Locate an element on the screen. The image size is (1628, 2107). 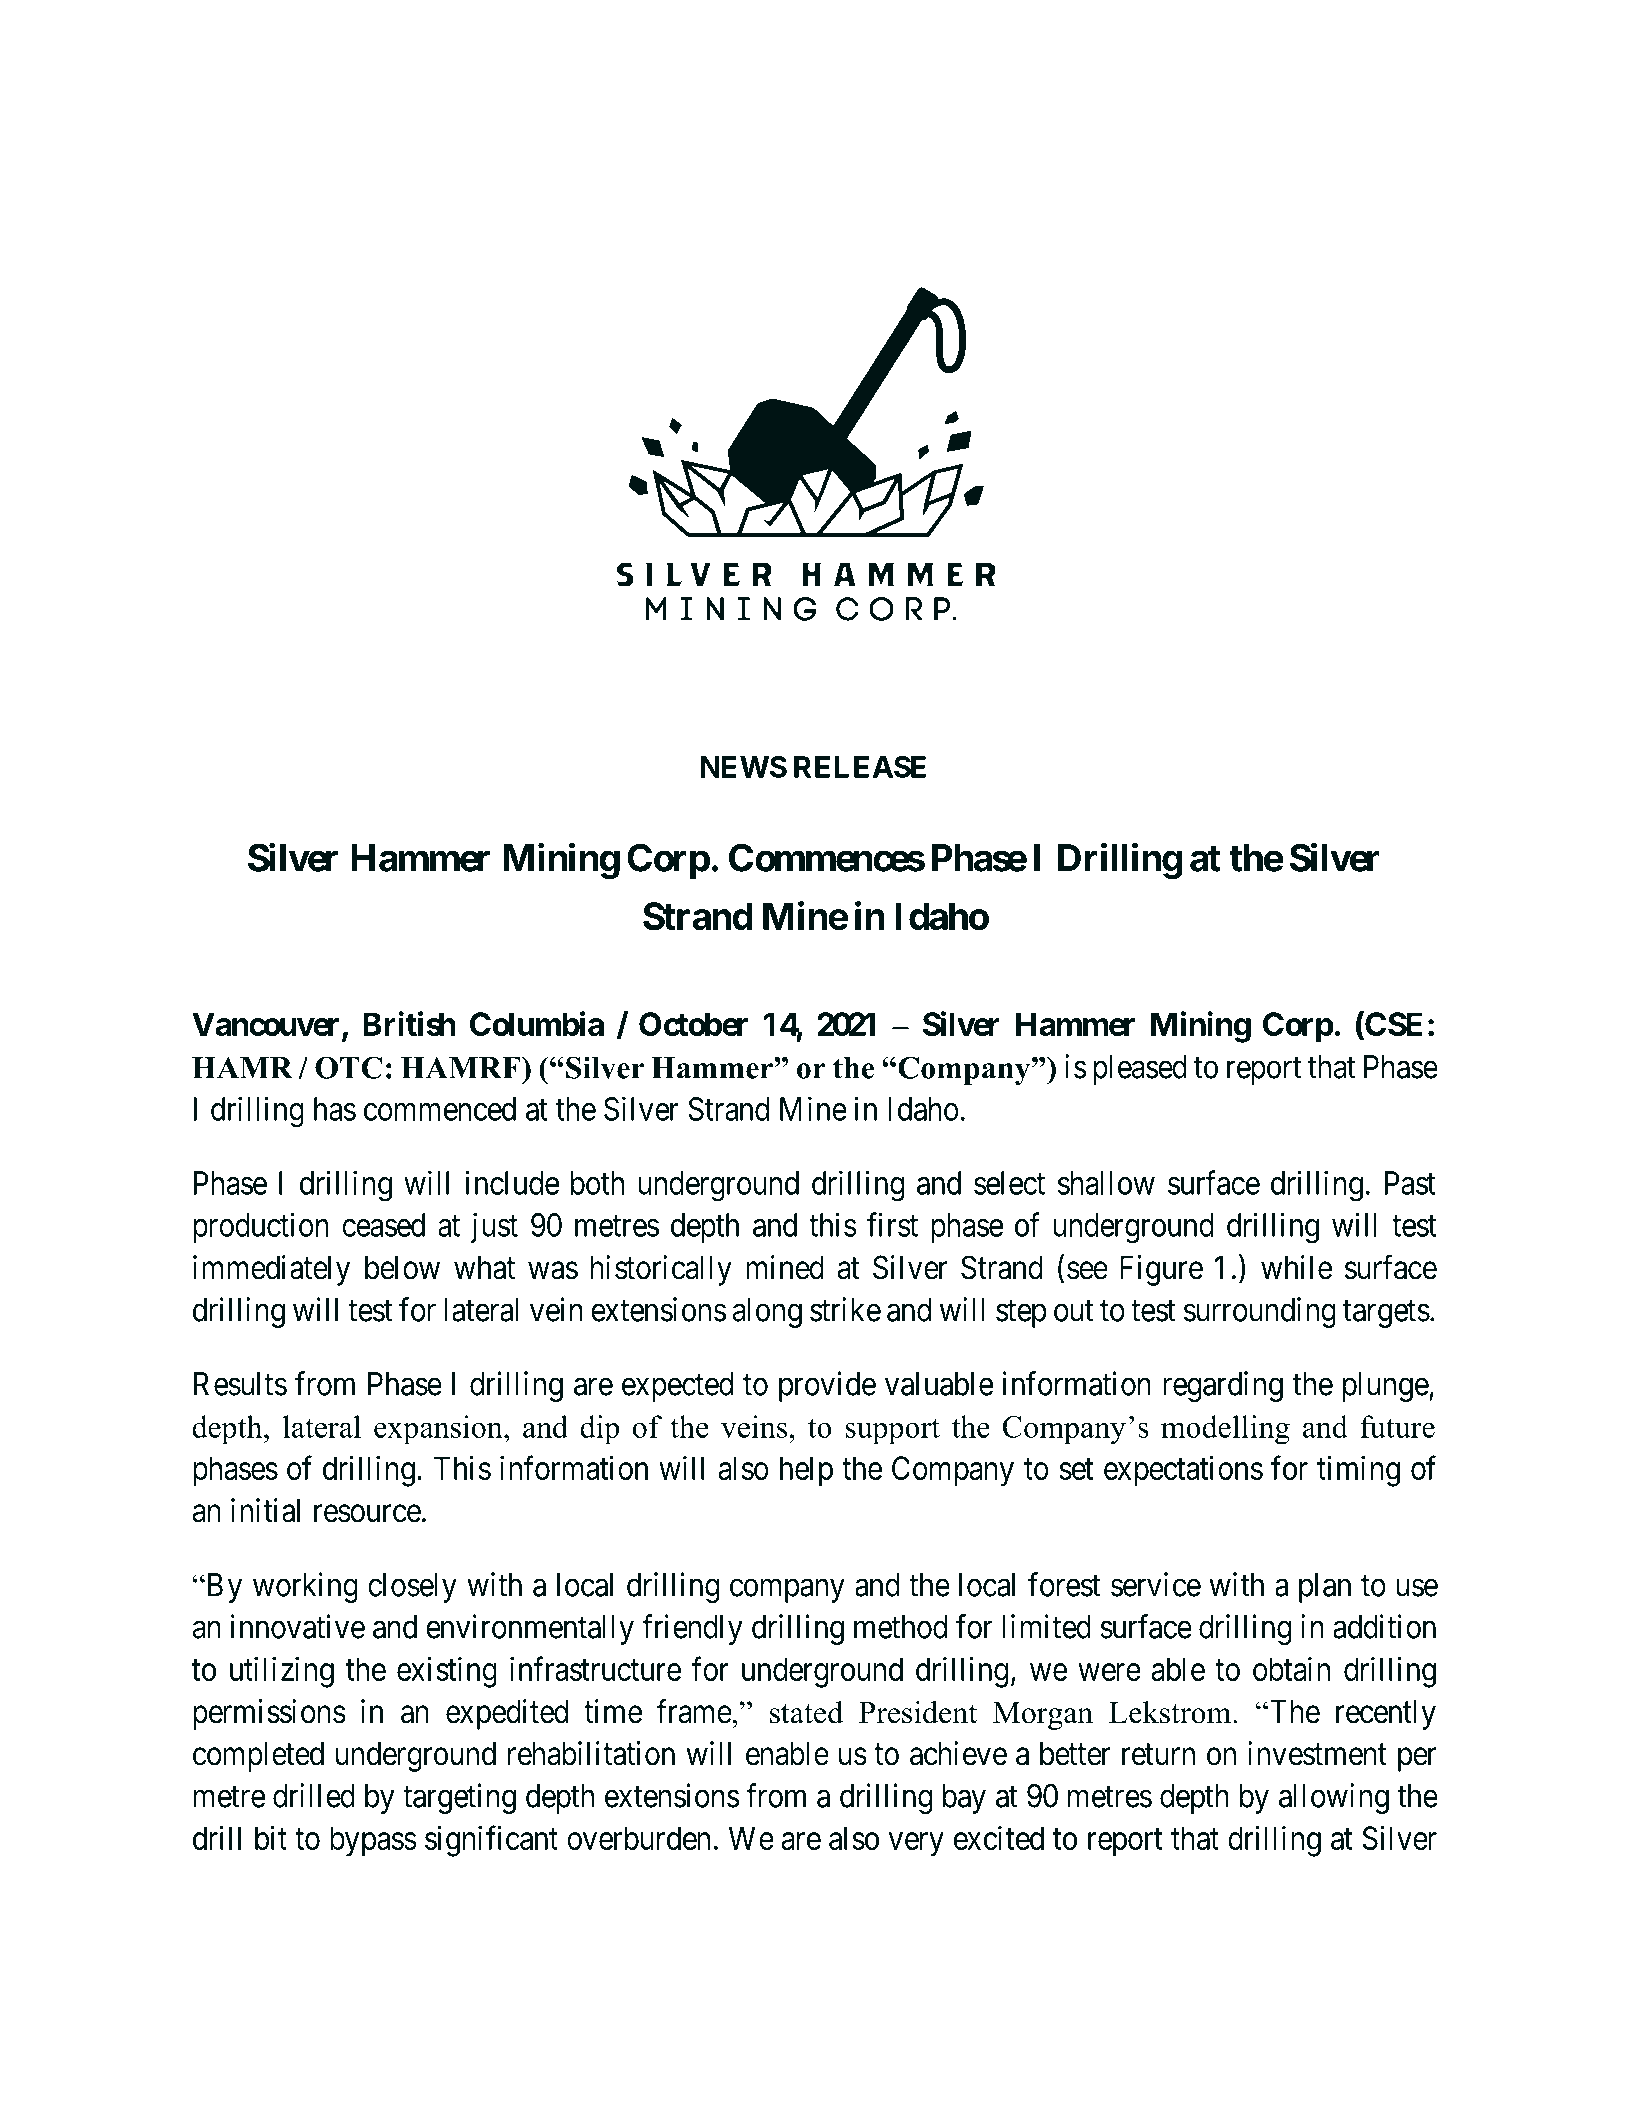
commenced is located at coordinates (440, 1109).
